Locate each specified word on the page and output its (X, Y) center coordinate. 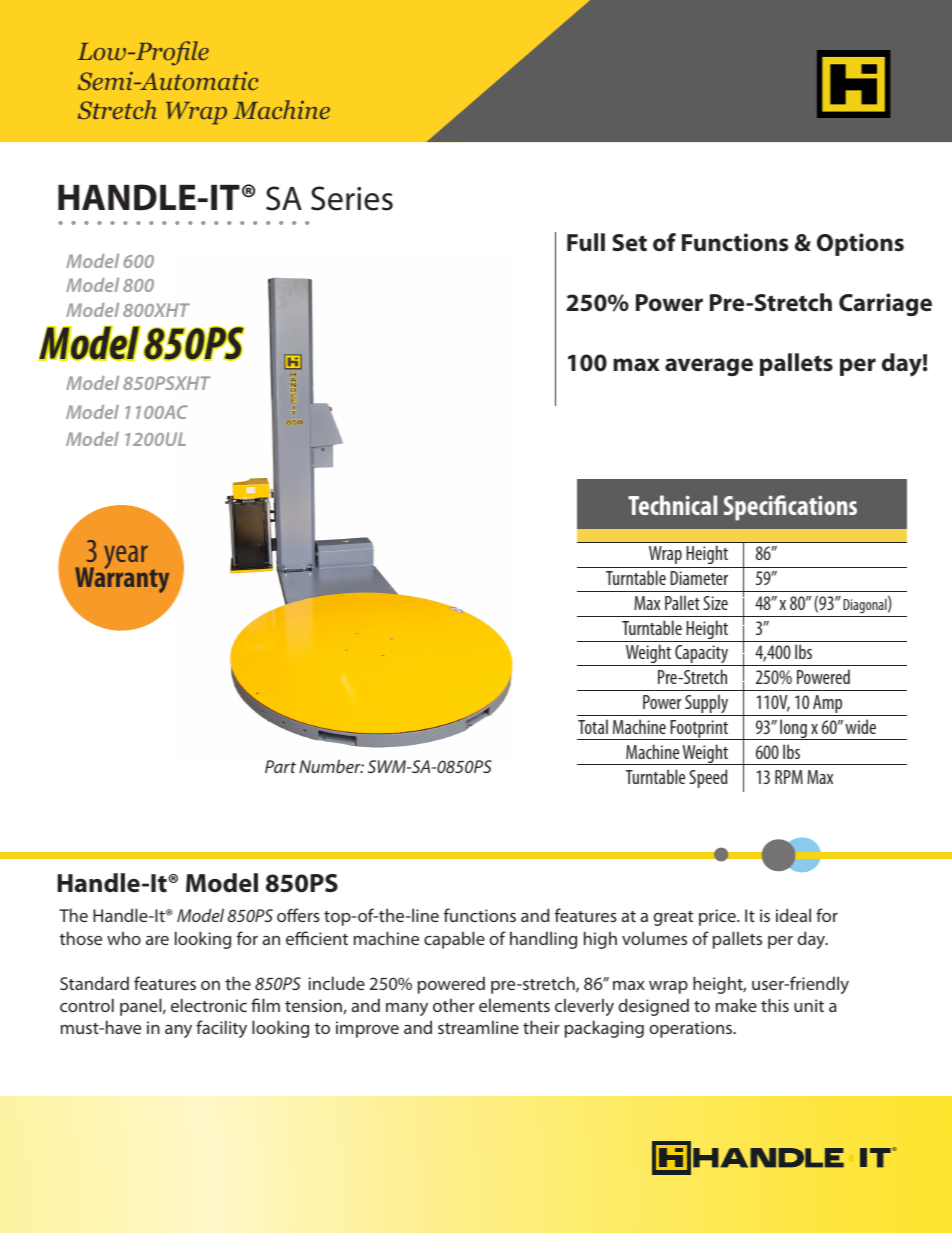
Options (860, 244)
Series (352, 198)
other (454, 1005)
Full (586, 242)
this (775, 1005)
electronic (209, 1005)
